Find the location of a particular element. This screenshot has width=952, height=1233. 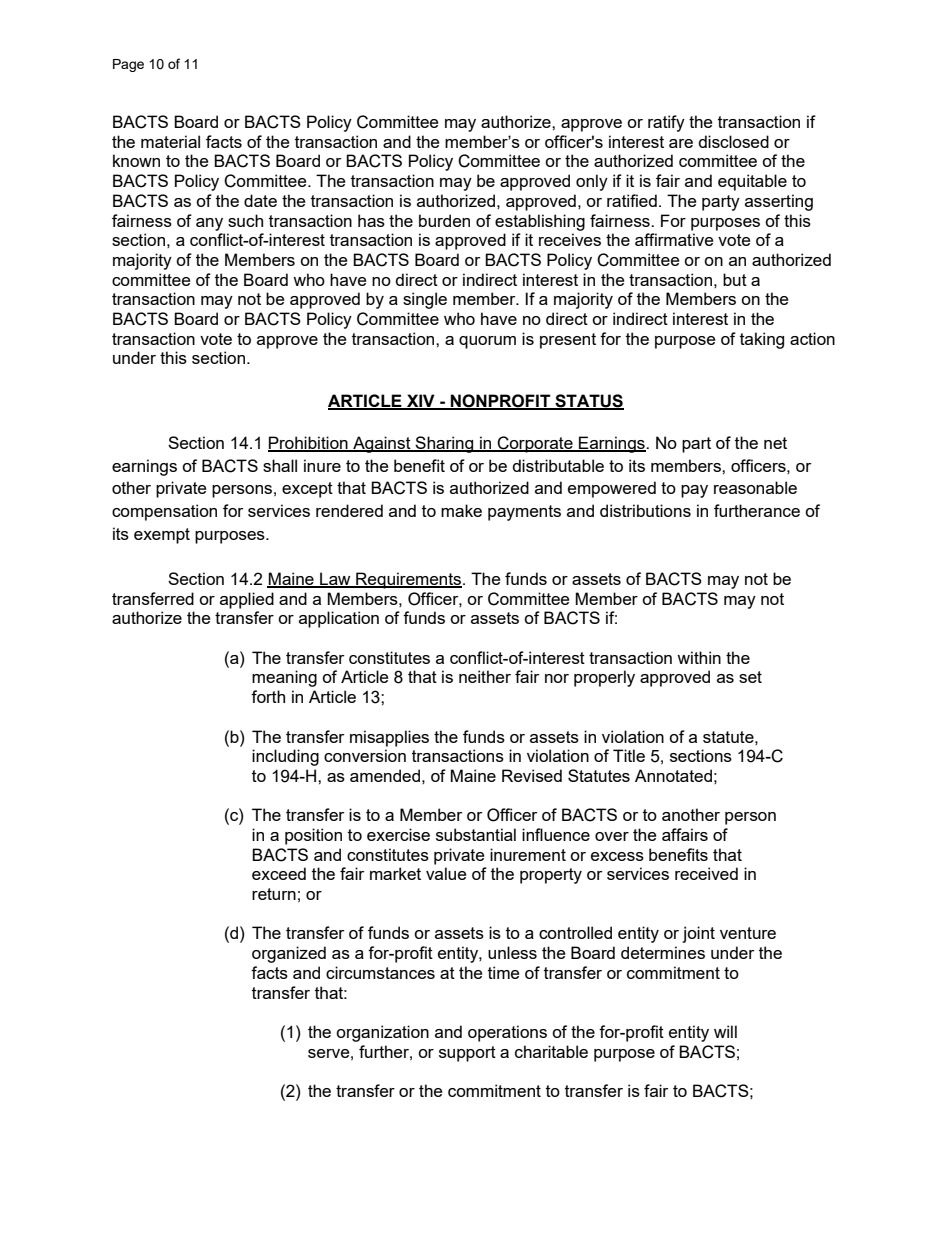

distributions is located at coordinates (645, 510).
